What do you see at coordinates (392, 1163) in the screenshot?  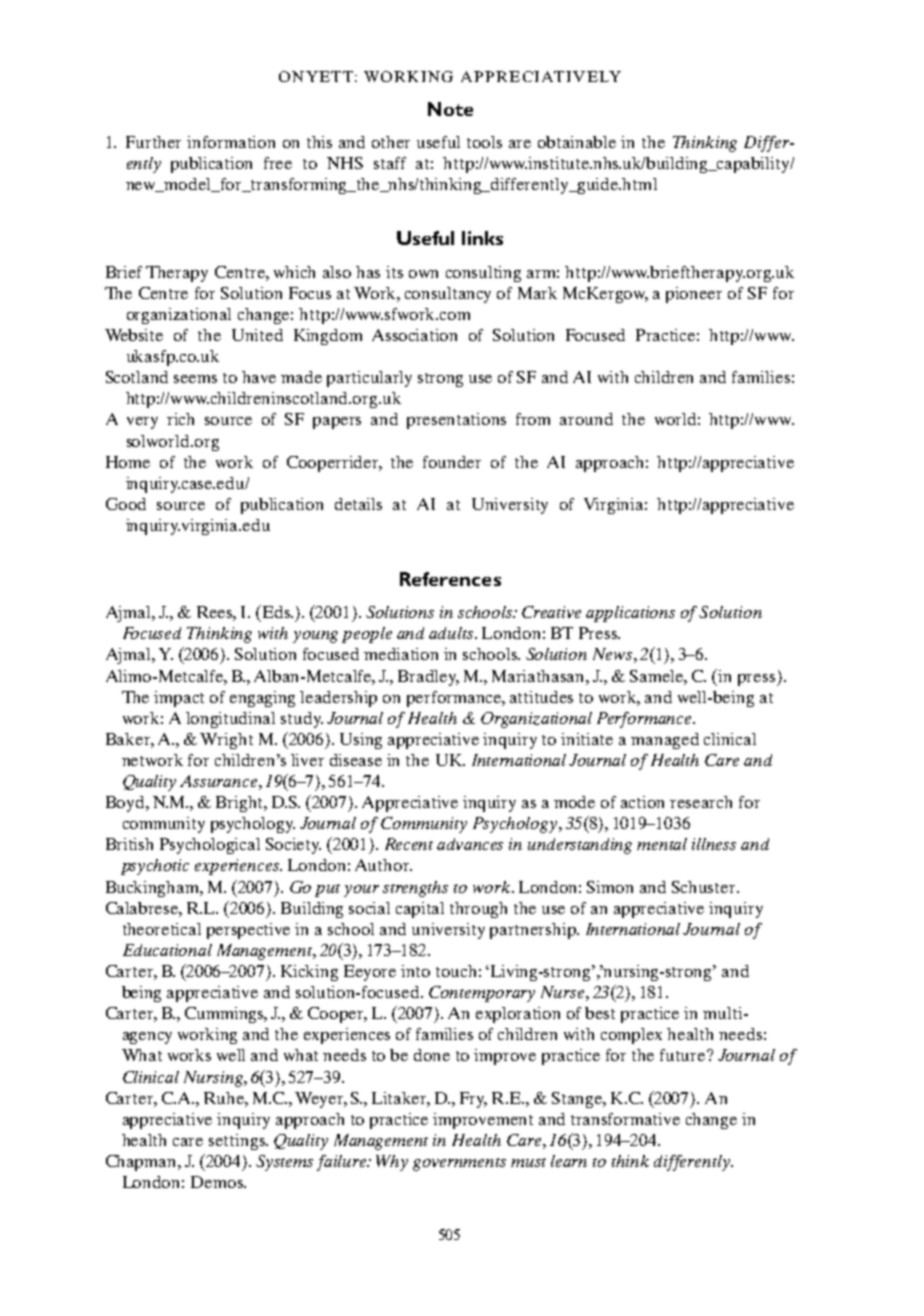 I see `Why` at bounding box center [392, 1163].
